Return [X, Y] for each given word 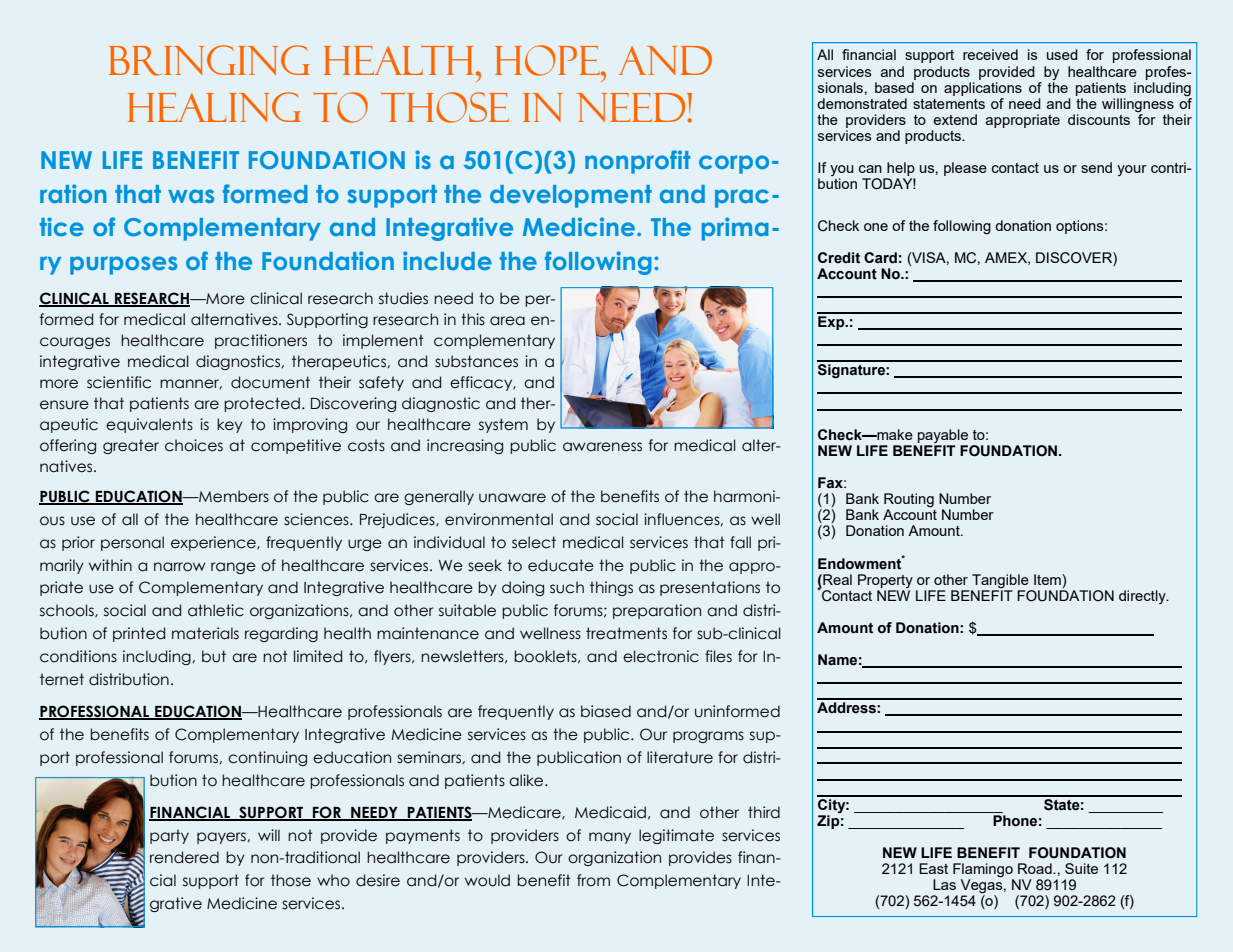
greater [131, 446]
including [158, 657]
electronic [661, 656]
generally [439, 497]
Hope [548, 60]
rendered [184, 857]
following [598, 263]
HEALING [214, 107]
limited [318, 656]
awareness [602, 447]
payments [423, 836]
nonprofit [637, 162]
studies [403, 298]
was [191, 196]
